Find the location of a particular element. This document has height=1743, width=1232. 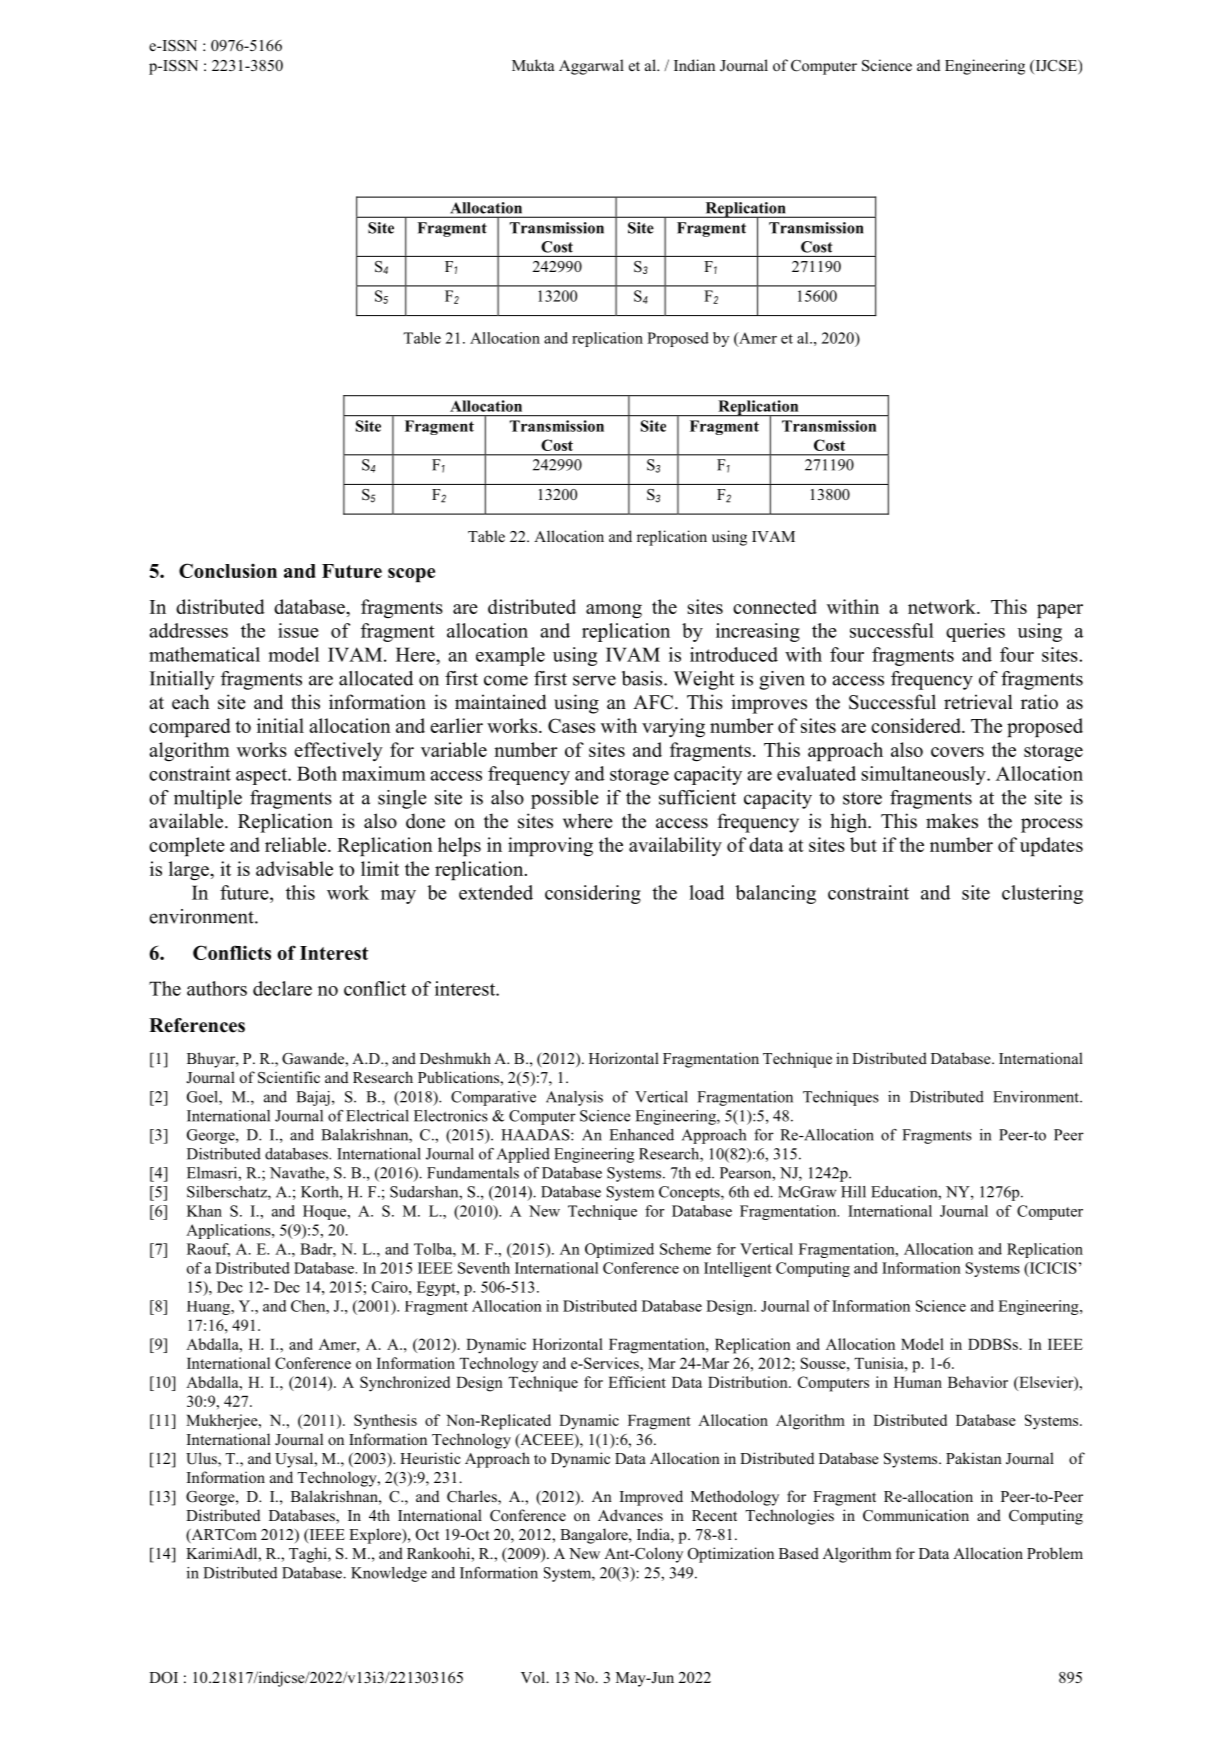

among is located at coordinates (614, 611).
